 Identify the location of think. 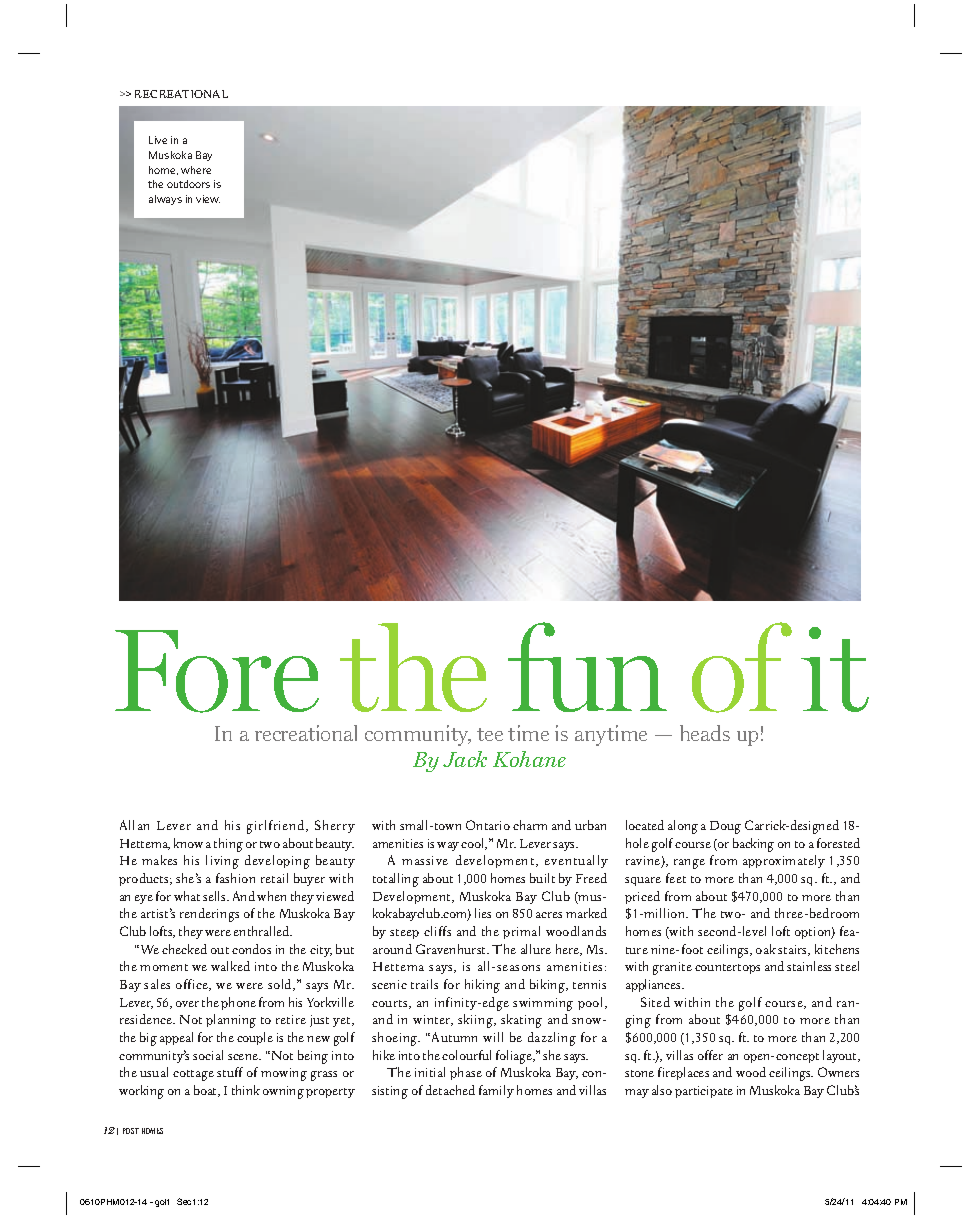
(246, 1090).
